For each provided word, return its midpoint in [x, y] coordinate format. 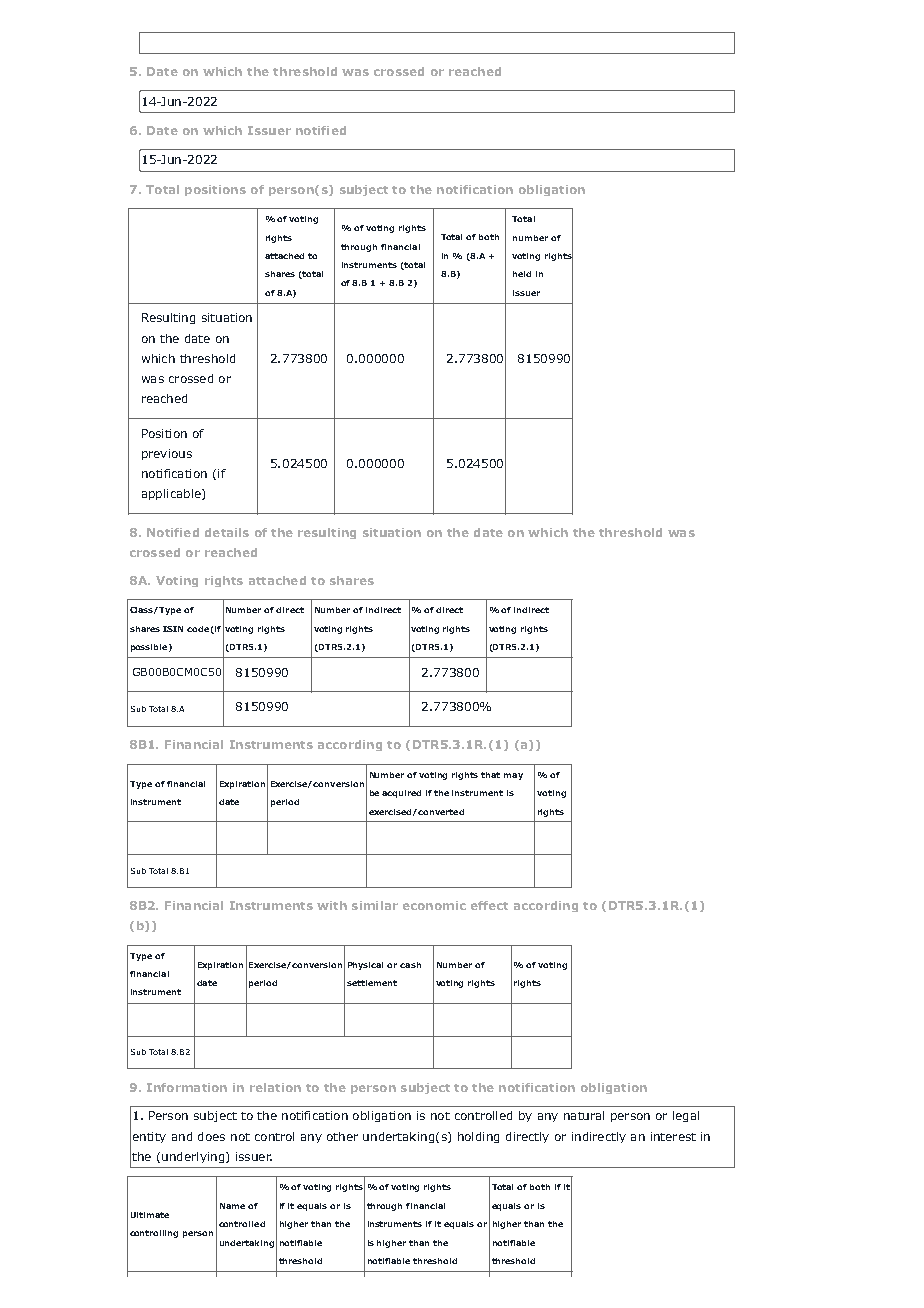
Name [232, 1206]
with [332, 905]
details [227, 532]
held [522, 274]
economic [434, 905]
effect [489, 905]
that [490, 775]
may [513, 776]
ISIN [173, 629]
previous [167, 454]
